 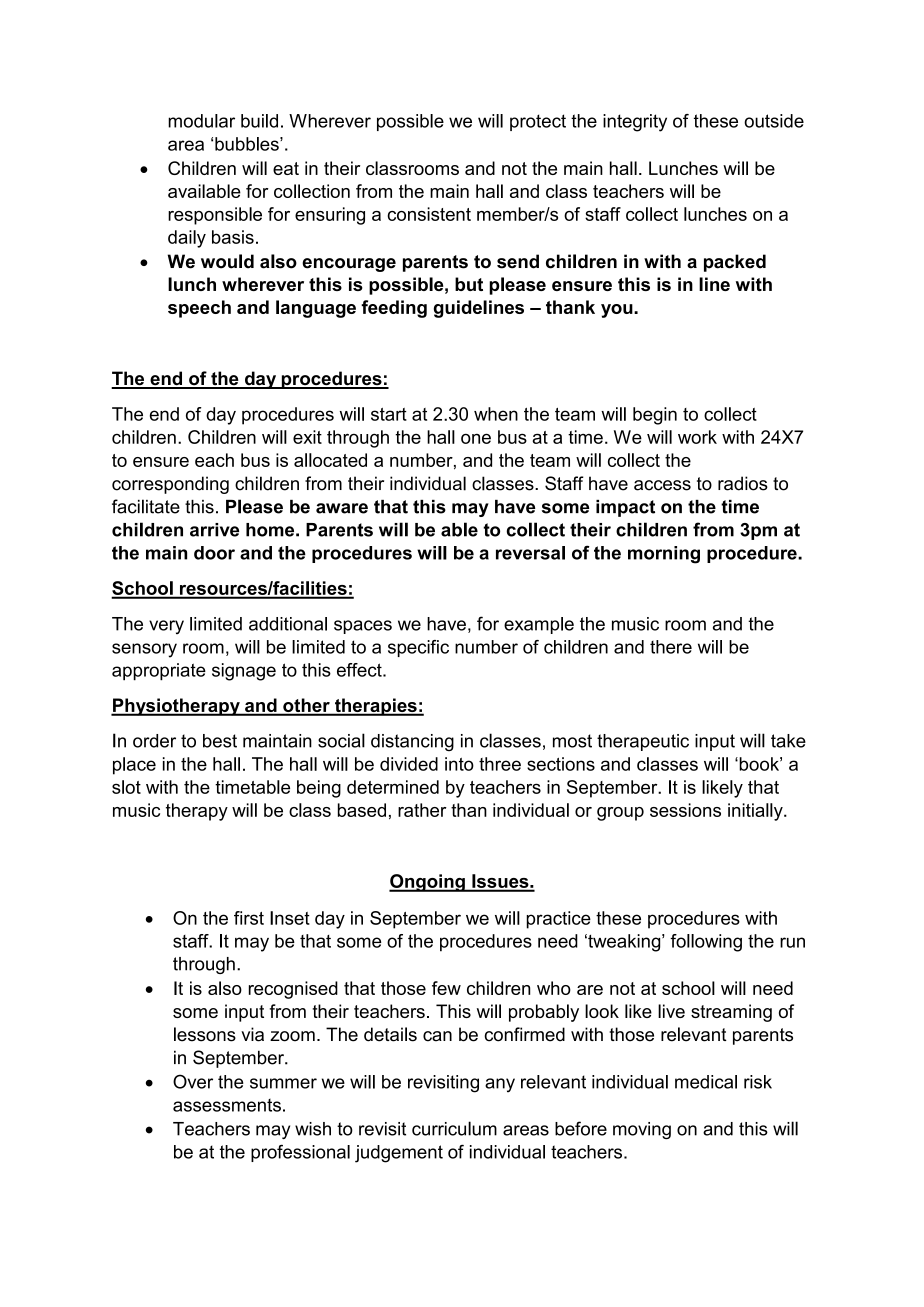 What do you see at coordinates (429, 214) in the image?
I see `consistent` at bounding box center [429, 214].
